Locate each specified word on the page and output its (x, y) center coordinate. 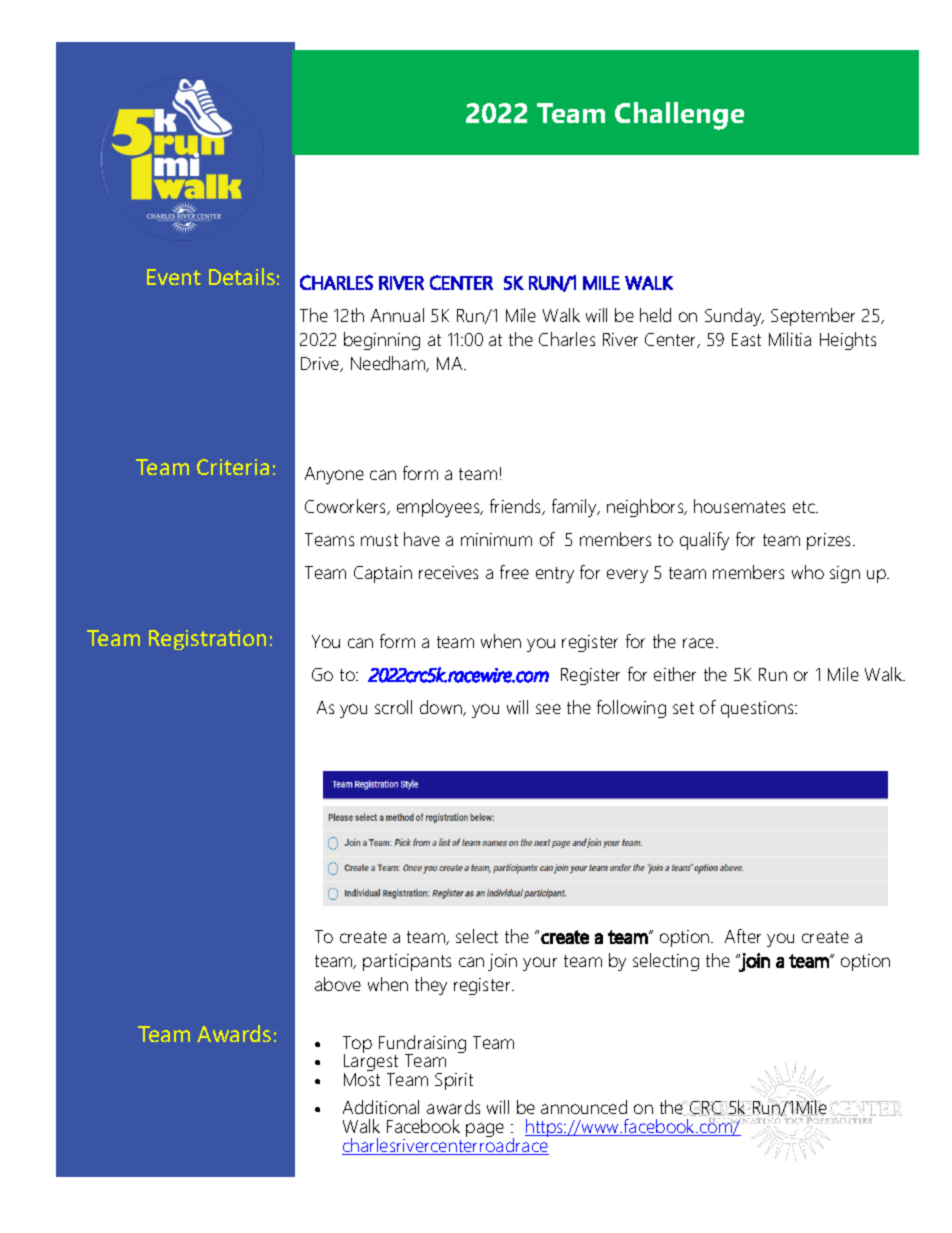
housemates (739, 506)
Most (362, 1079)
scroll (393, 707)
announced (584, 1107)
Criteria (233, 467)
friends (517, 507)
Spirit (454, 1081)
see (548, 709)
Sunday (734, 317)
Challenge (679, 116)
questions (758, 709)
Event (174, 277)
